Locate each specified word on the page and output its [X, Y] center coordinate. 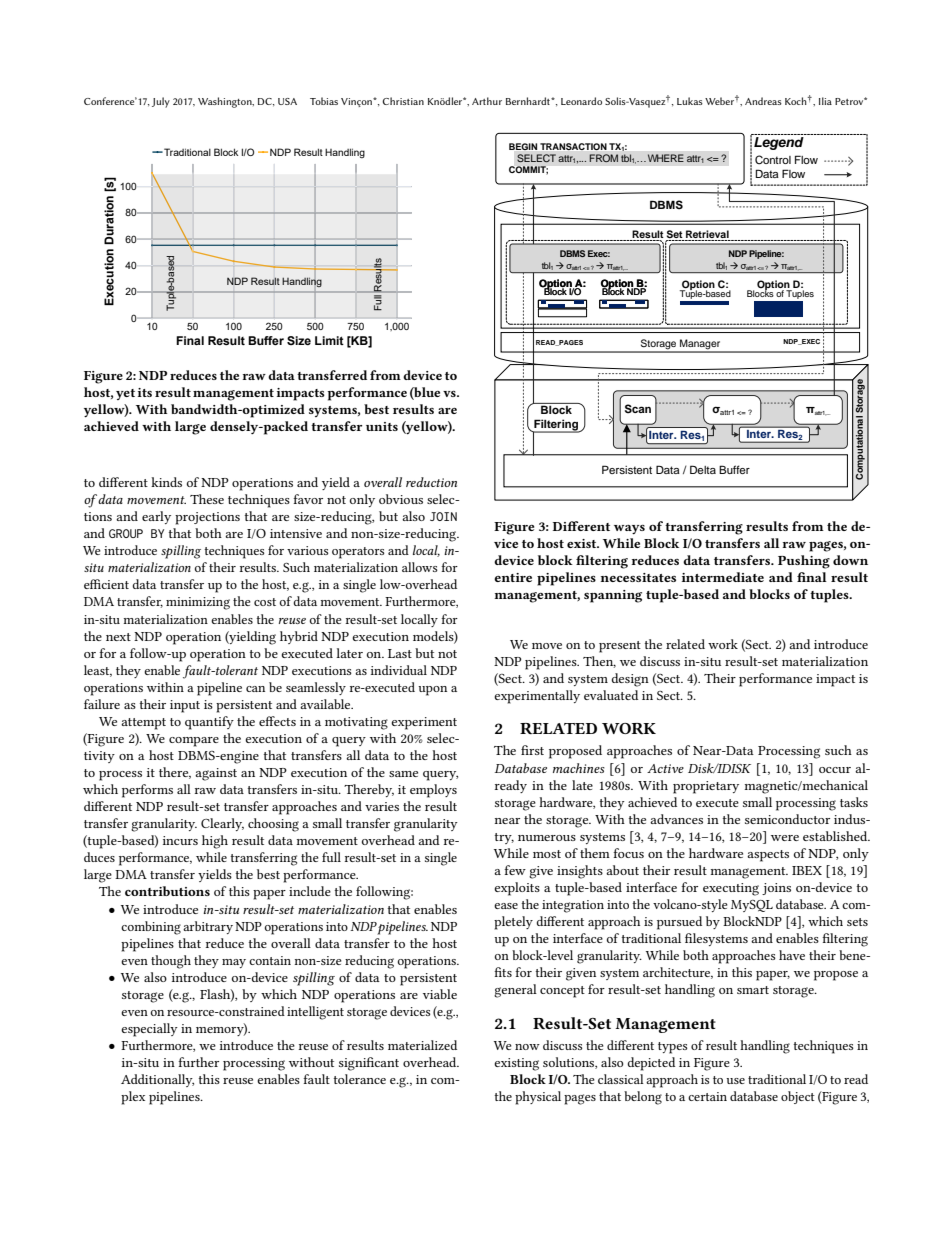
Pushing [804, 562]
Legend [779, 143]
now [527, 1047]
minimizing [198, 603]
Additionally [157, 1080]
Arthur [487, 101]
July [161, 102]
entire [513, 577]
